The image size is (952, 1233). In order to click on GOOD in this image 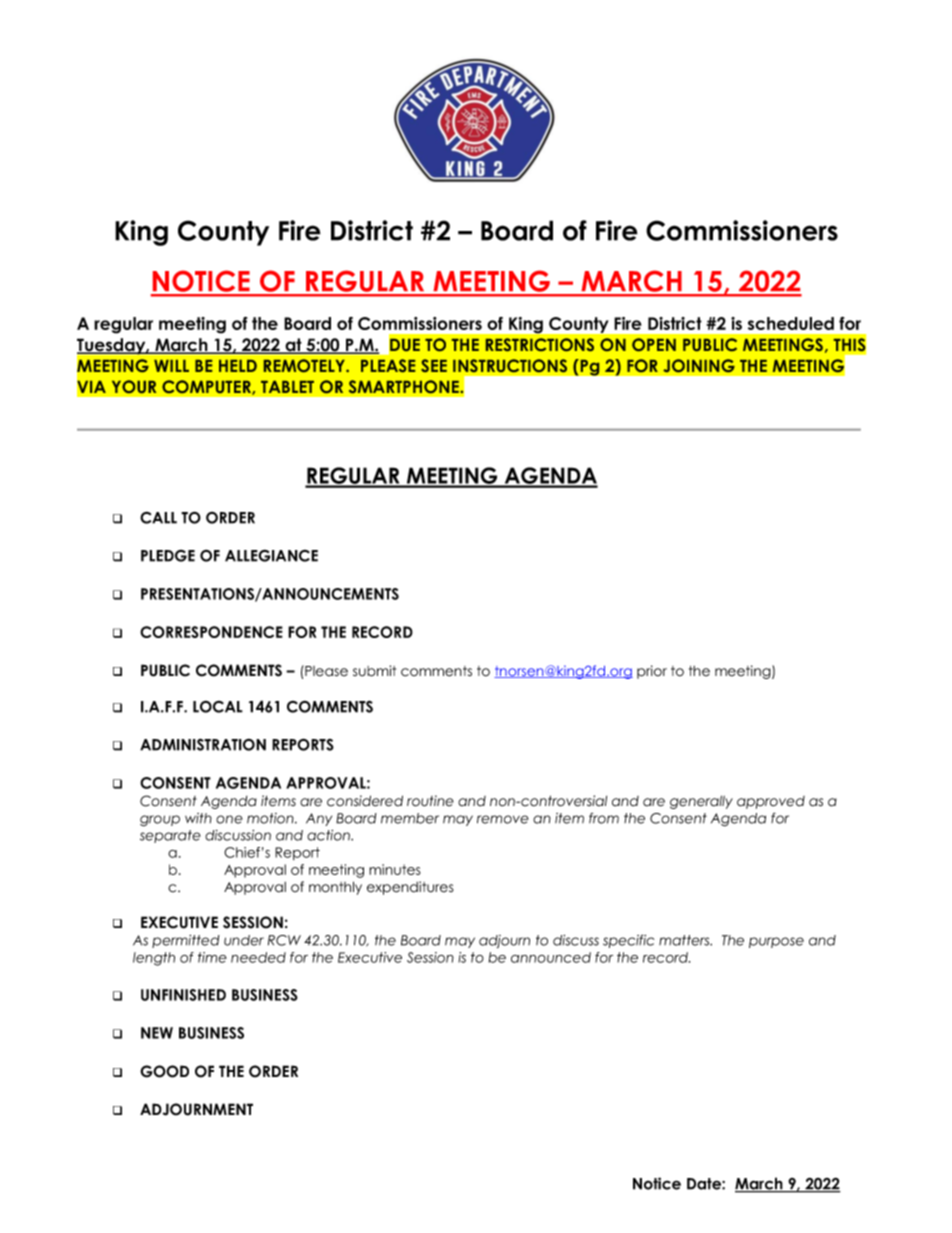, I will do `click(164, 1071)`.
